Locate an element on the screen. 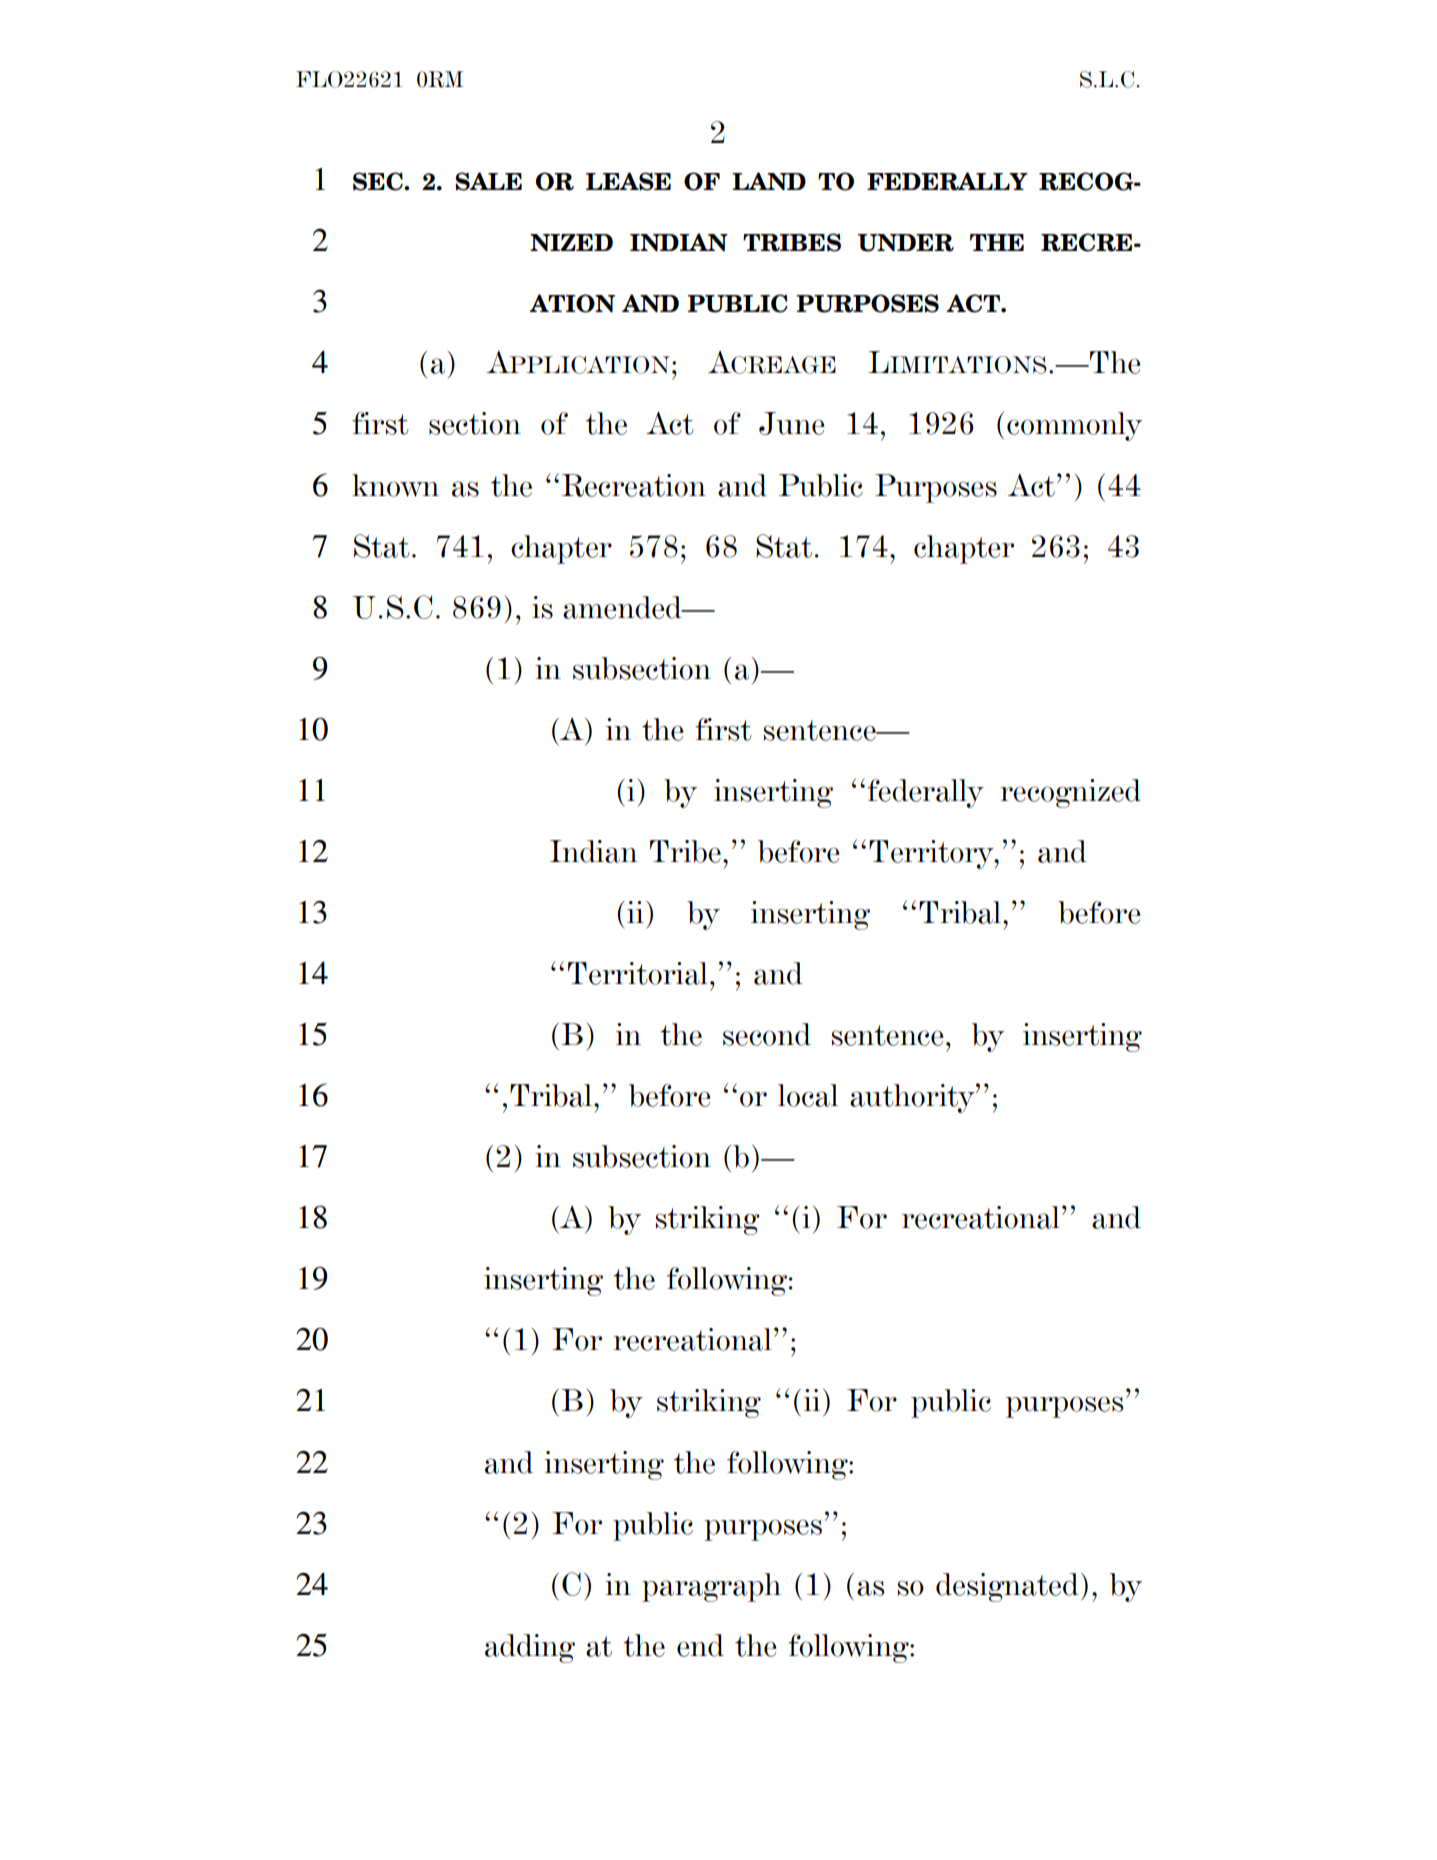 This screenshot has height=1860, width=1437. LAND is located at coordinates (769, 181).
